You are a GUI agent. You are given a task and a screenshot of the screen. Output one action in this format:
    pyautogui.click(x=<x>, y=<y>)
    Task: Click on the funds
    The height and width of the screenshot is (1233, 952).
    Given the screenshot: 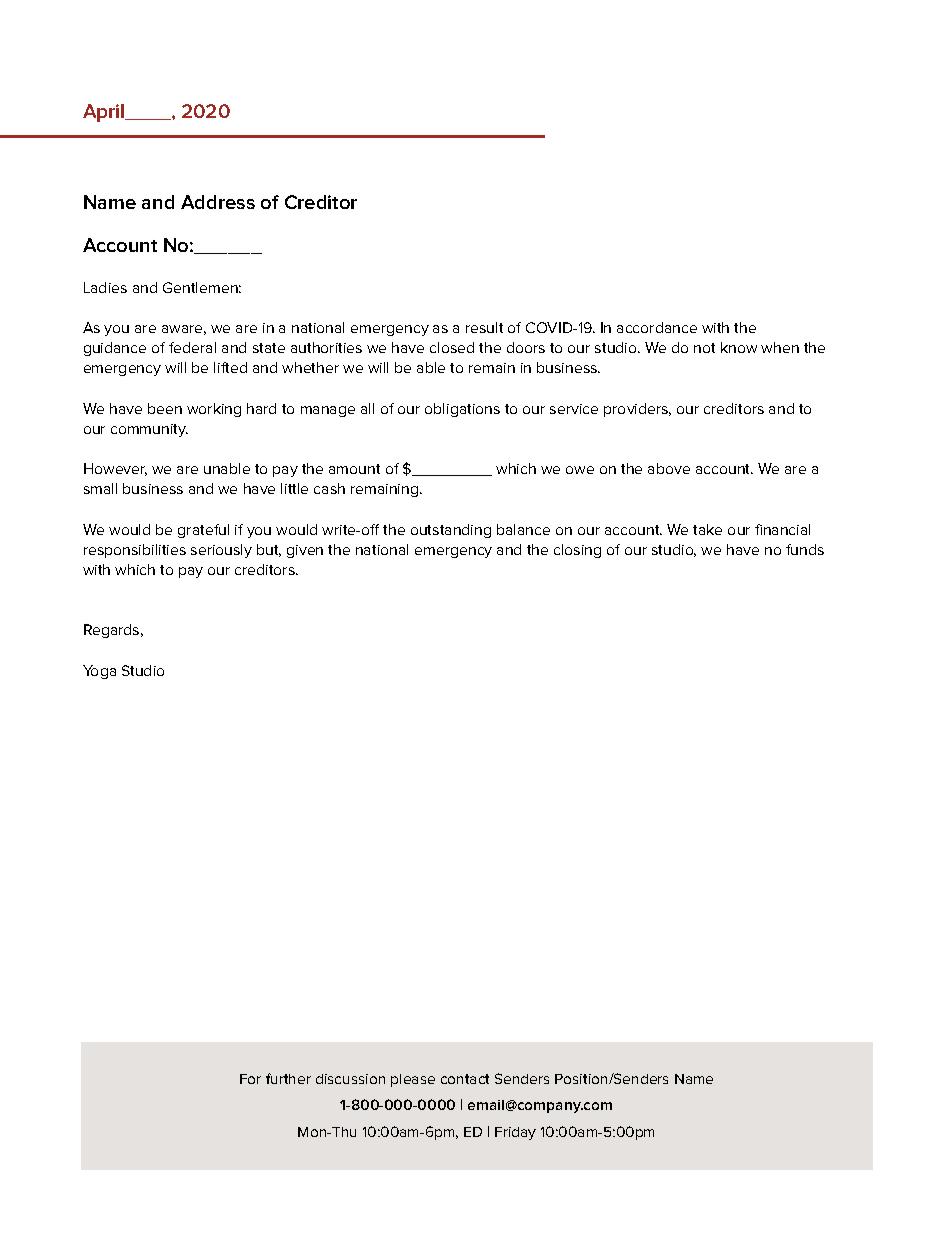 What is the action you would take?
    pyautogui.click(x=805, y=549)
